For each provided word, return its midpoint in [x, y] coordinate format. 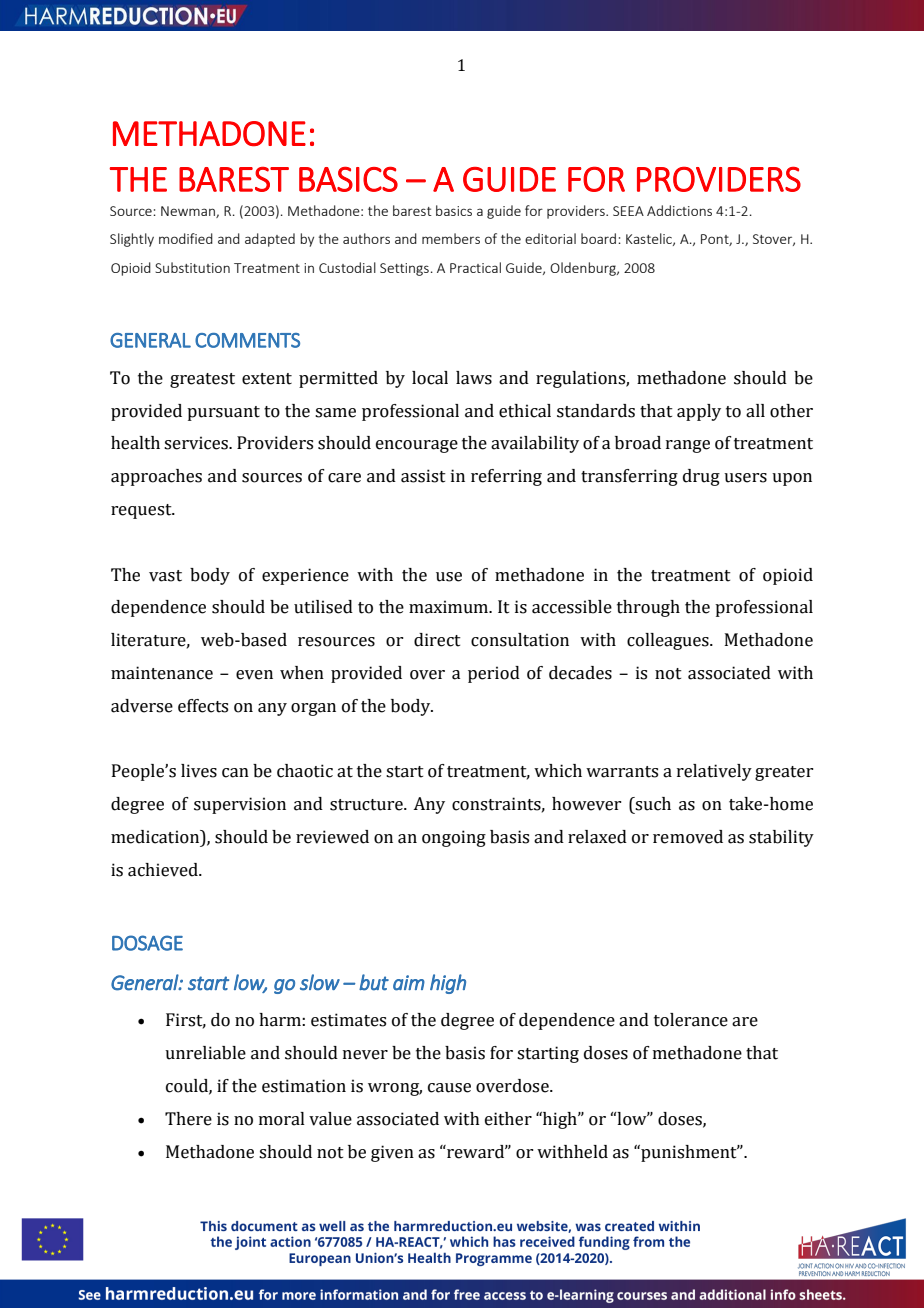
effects [203, 706]
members [451, 238]
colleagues [669, 641]
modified [186, 238]
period [494, 674]
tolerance [691, 1020]
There [188, 1119]
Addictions [679, 210]
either [508, 1119]
